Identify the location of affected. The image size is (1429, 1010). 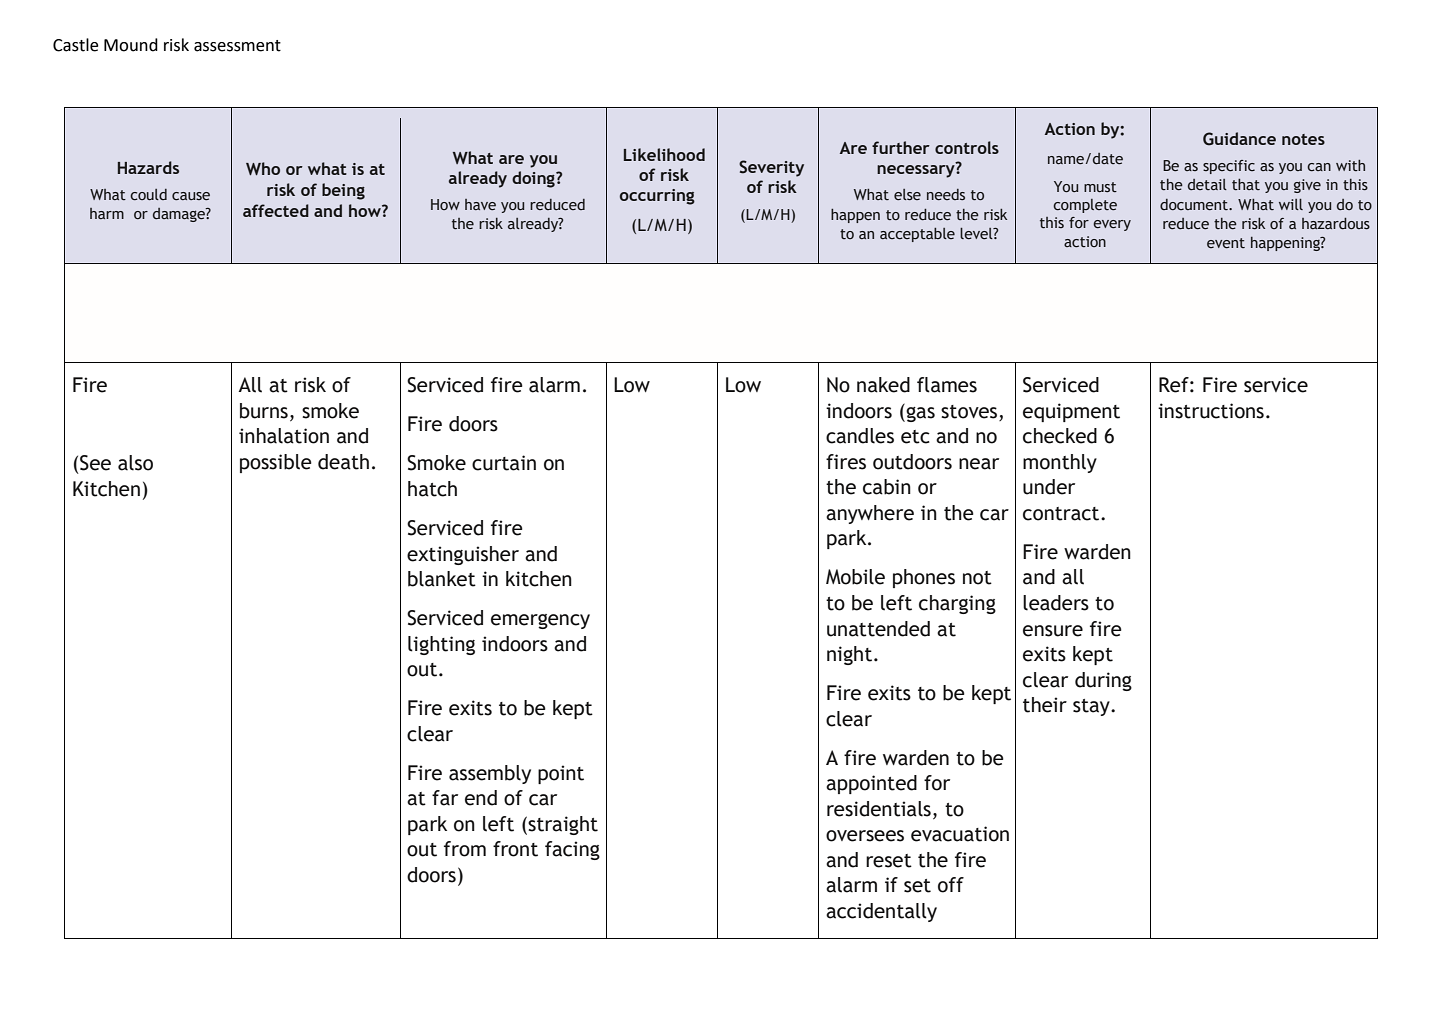
(276, 210).
